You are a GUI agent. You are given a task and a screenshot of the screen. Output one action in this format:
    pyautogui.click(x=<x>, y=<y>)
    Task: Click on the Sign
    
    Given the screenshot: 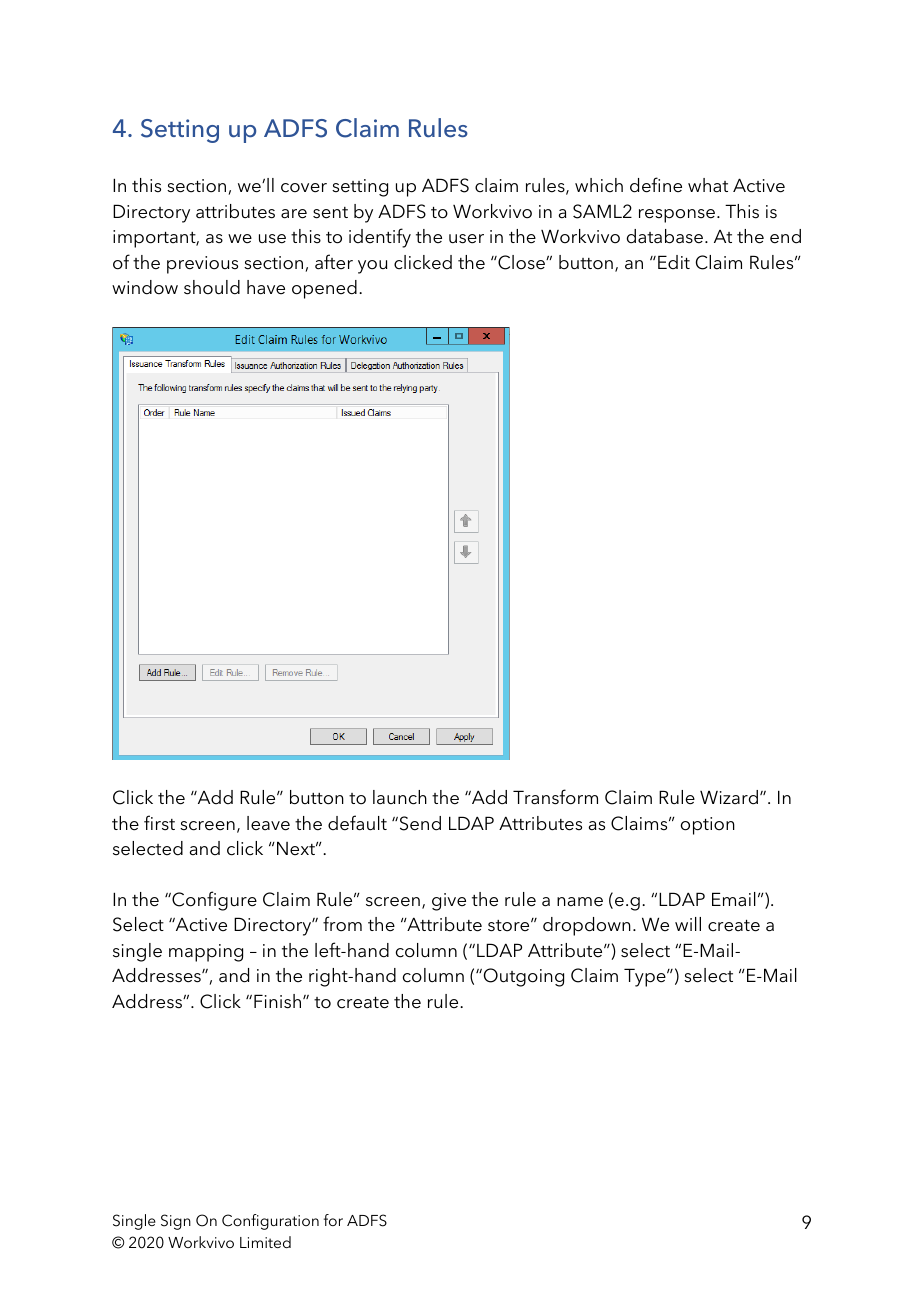 What is the action you would take?
    pyautogui.click(x=176, y=1222)
